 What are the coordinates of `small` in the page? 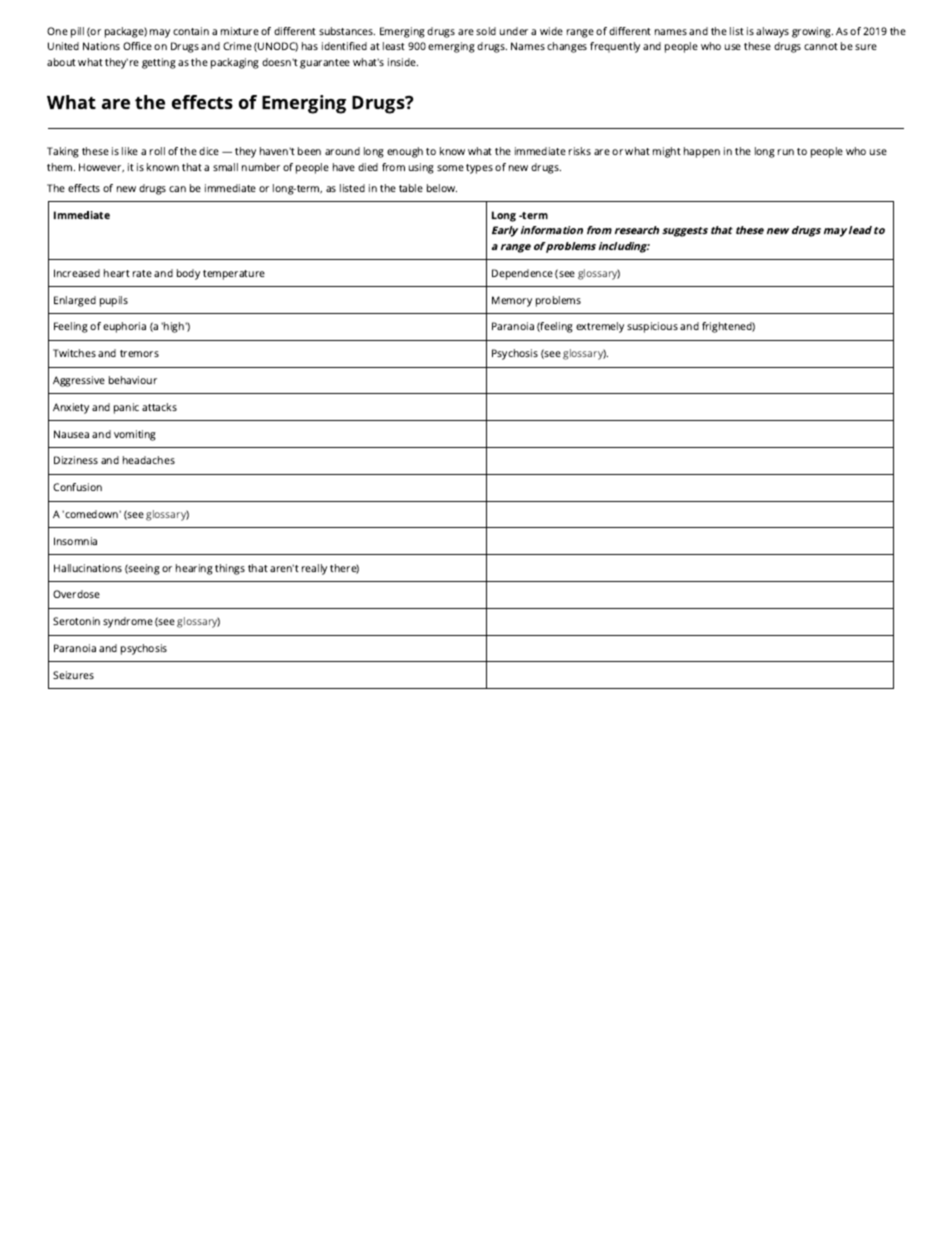 It's located at (225, 167).
